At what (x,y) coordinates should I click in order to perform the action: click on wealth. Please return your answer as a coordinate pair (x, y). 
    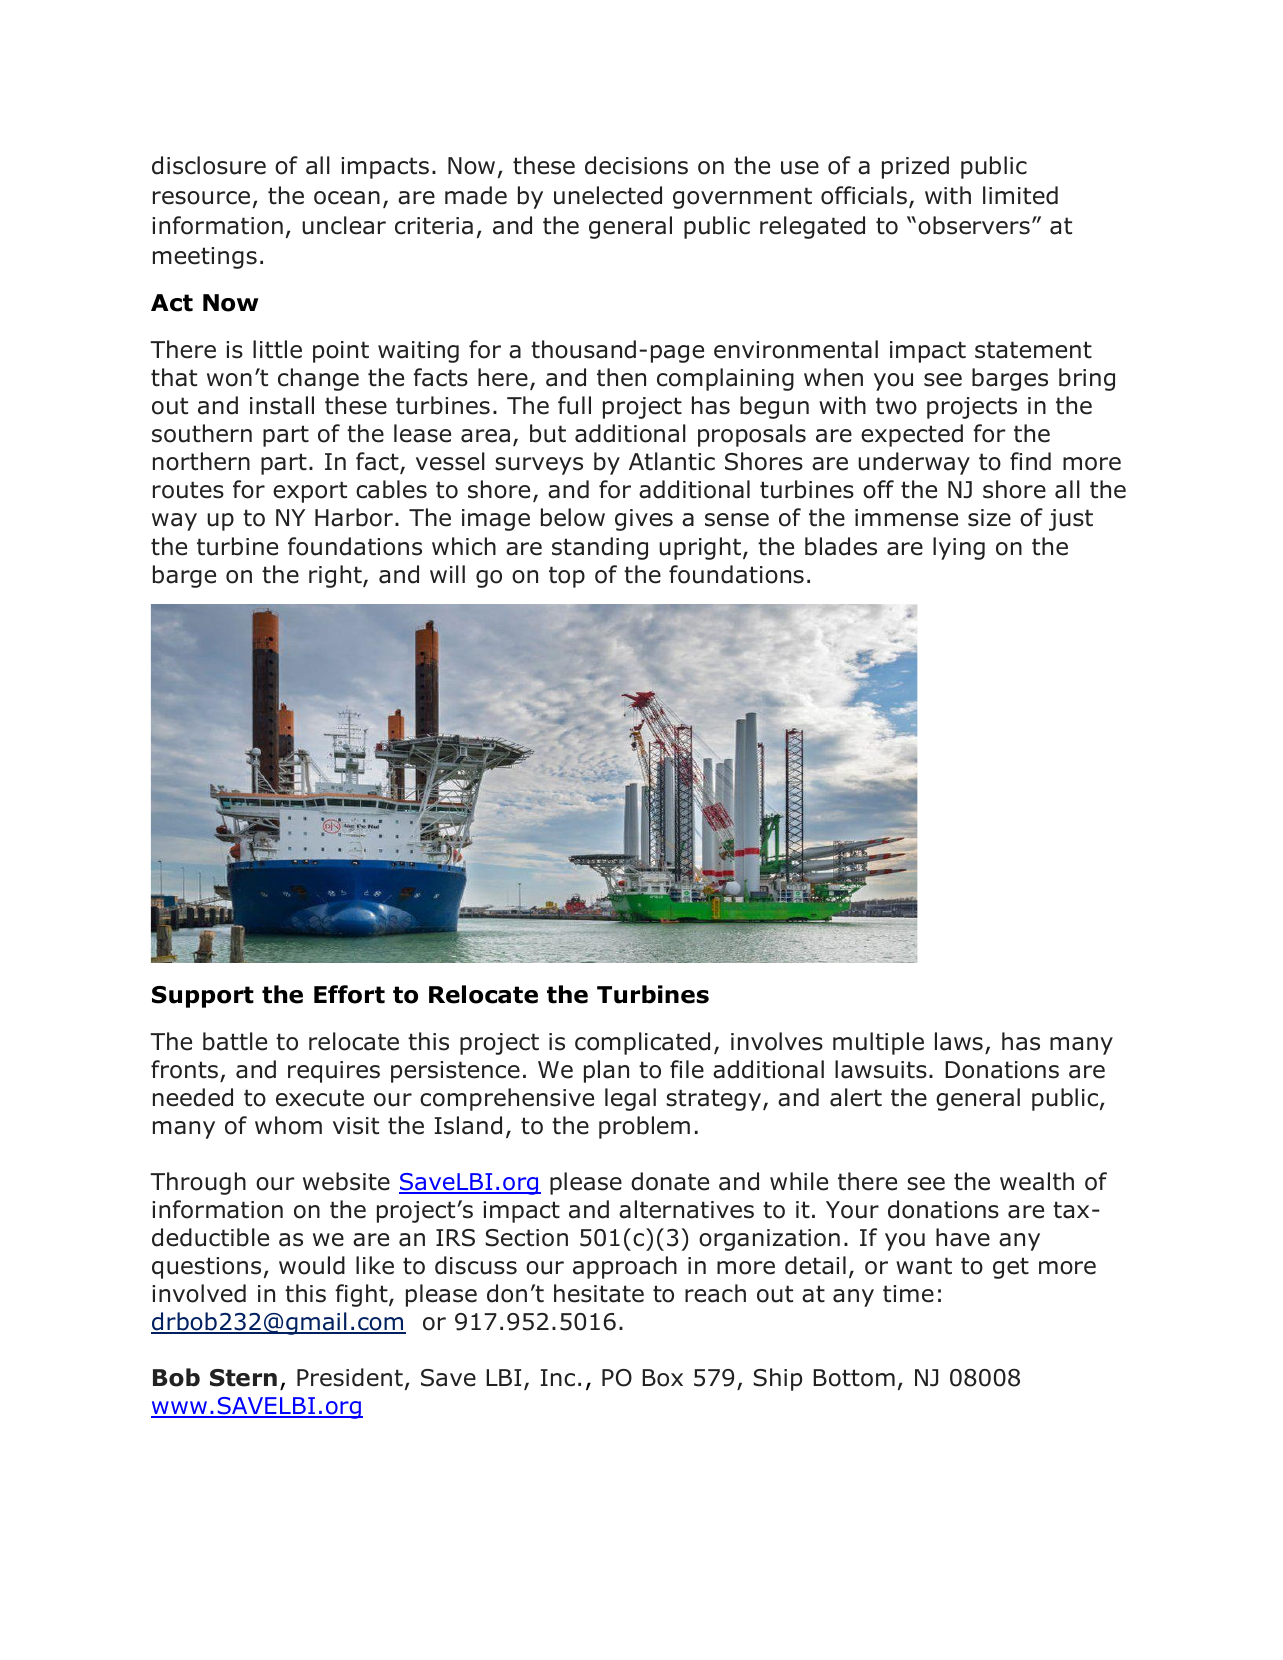
    Looking at the image, I should click on (1037, 1181).
